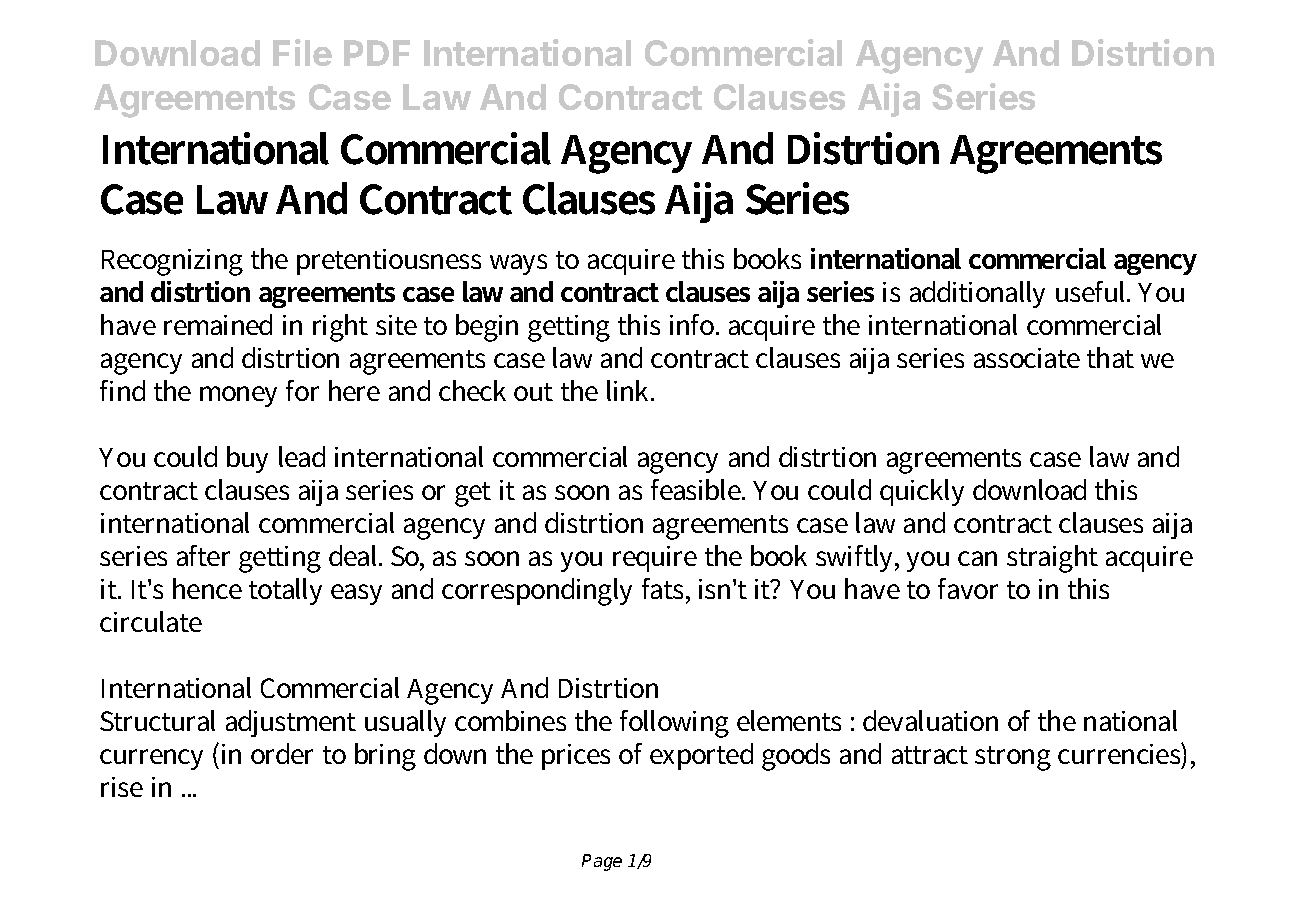  I want to click on rise, so click(122, 787).
